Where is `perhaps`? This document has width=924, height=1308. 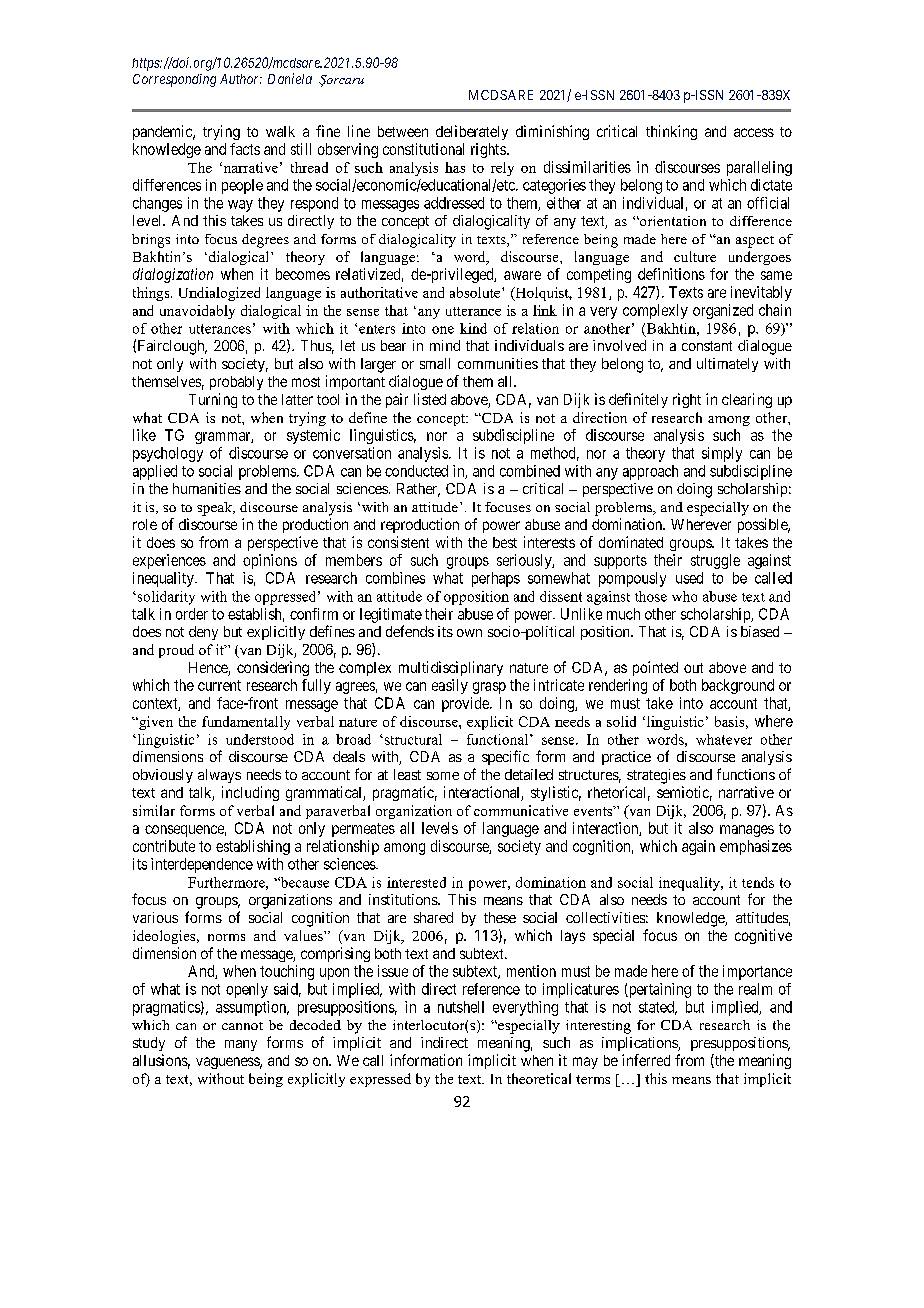 perhaps is located at coordinates (496, 579).
